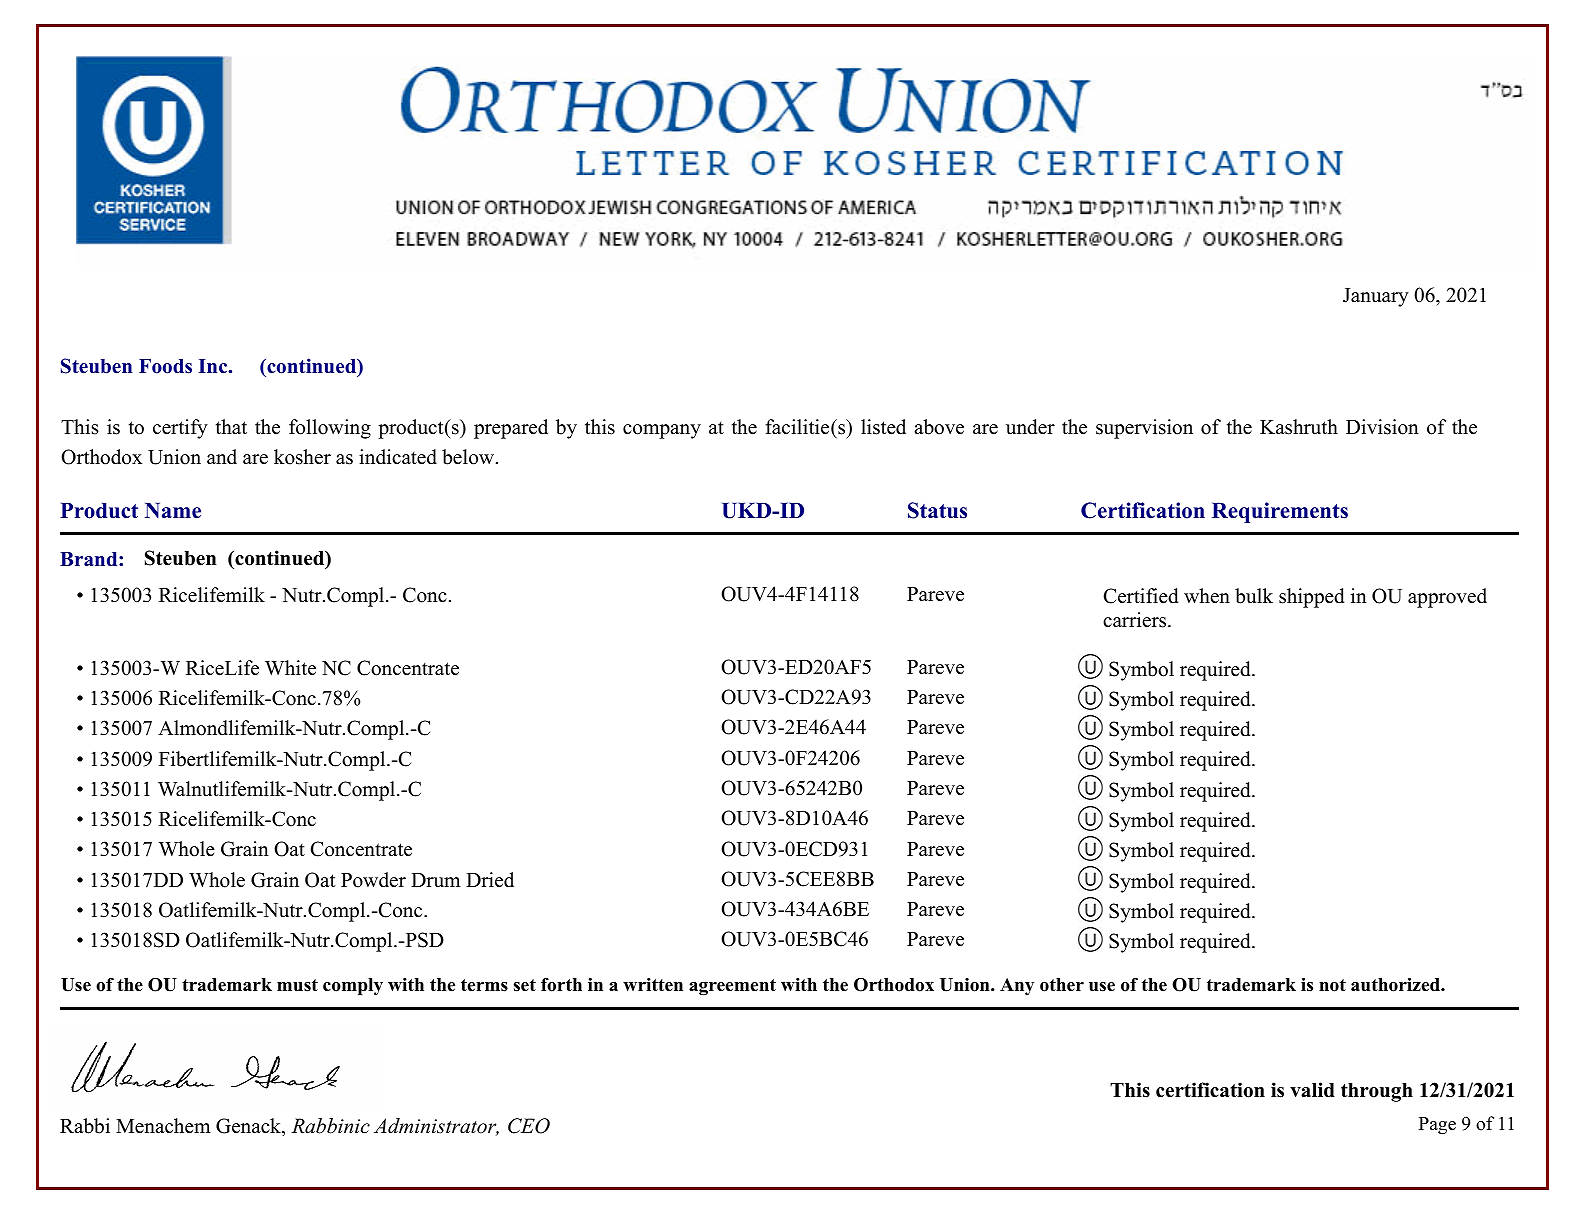 This screenshot has width=1582, height=1223. I want to click on Status, so click(937, 510).
